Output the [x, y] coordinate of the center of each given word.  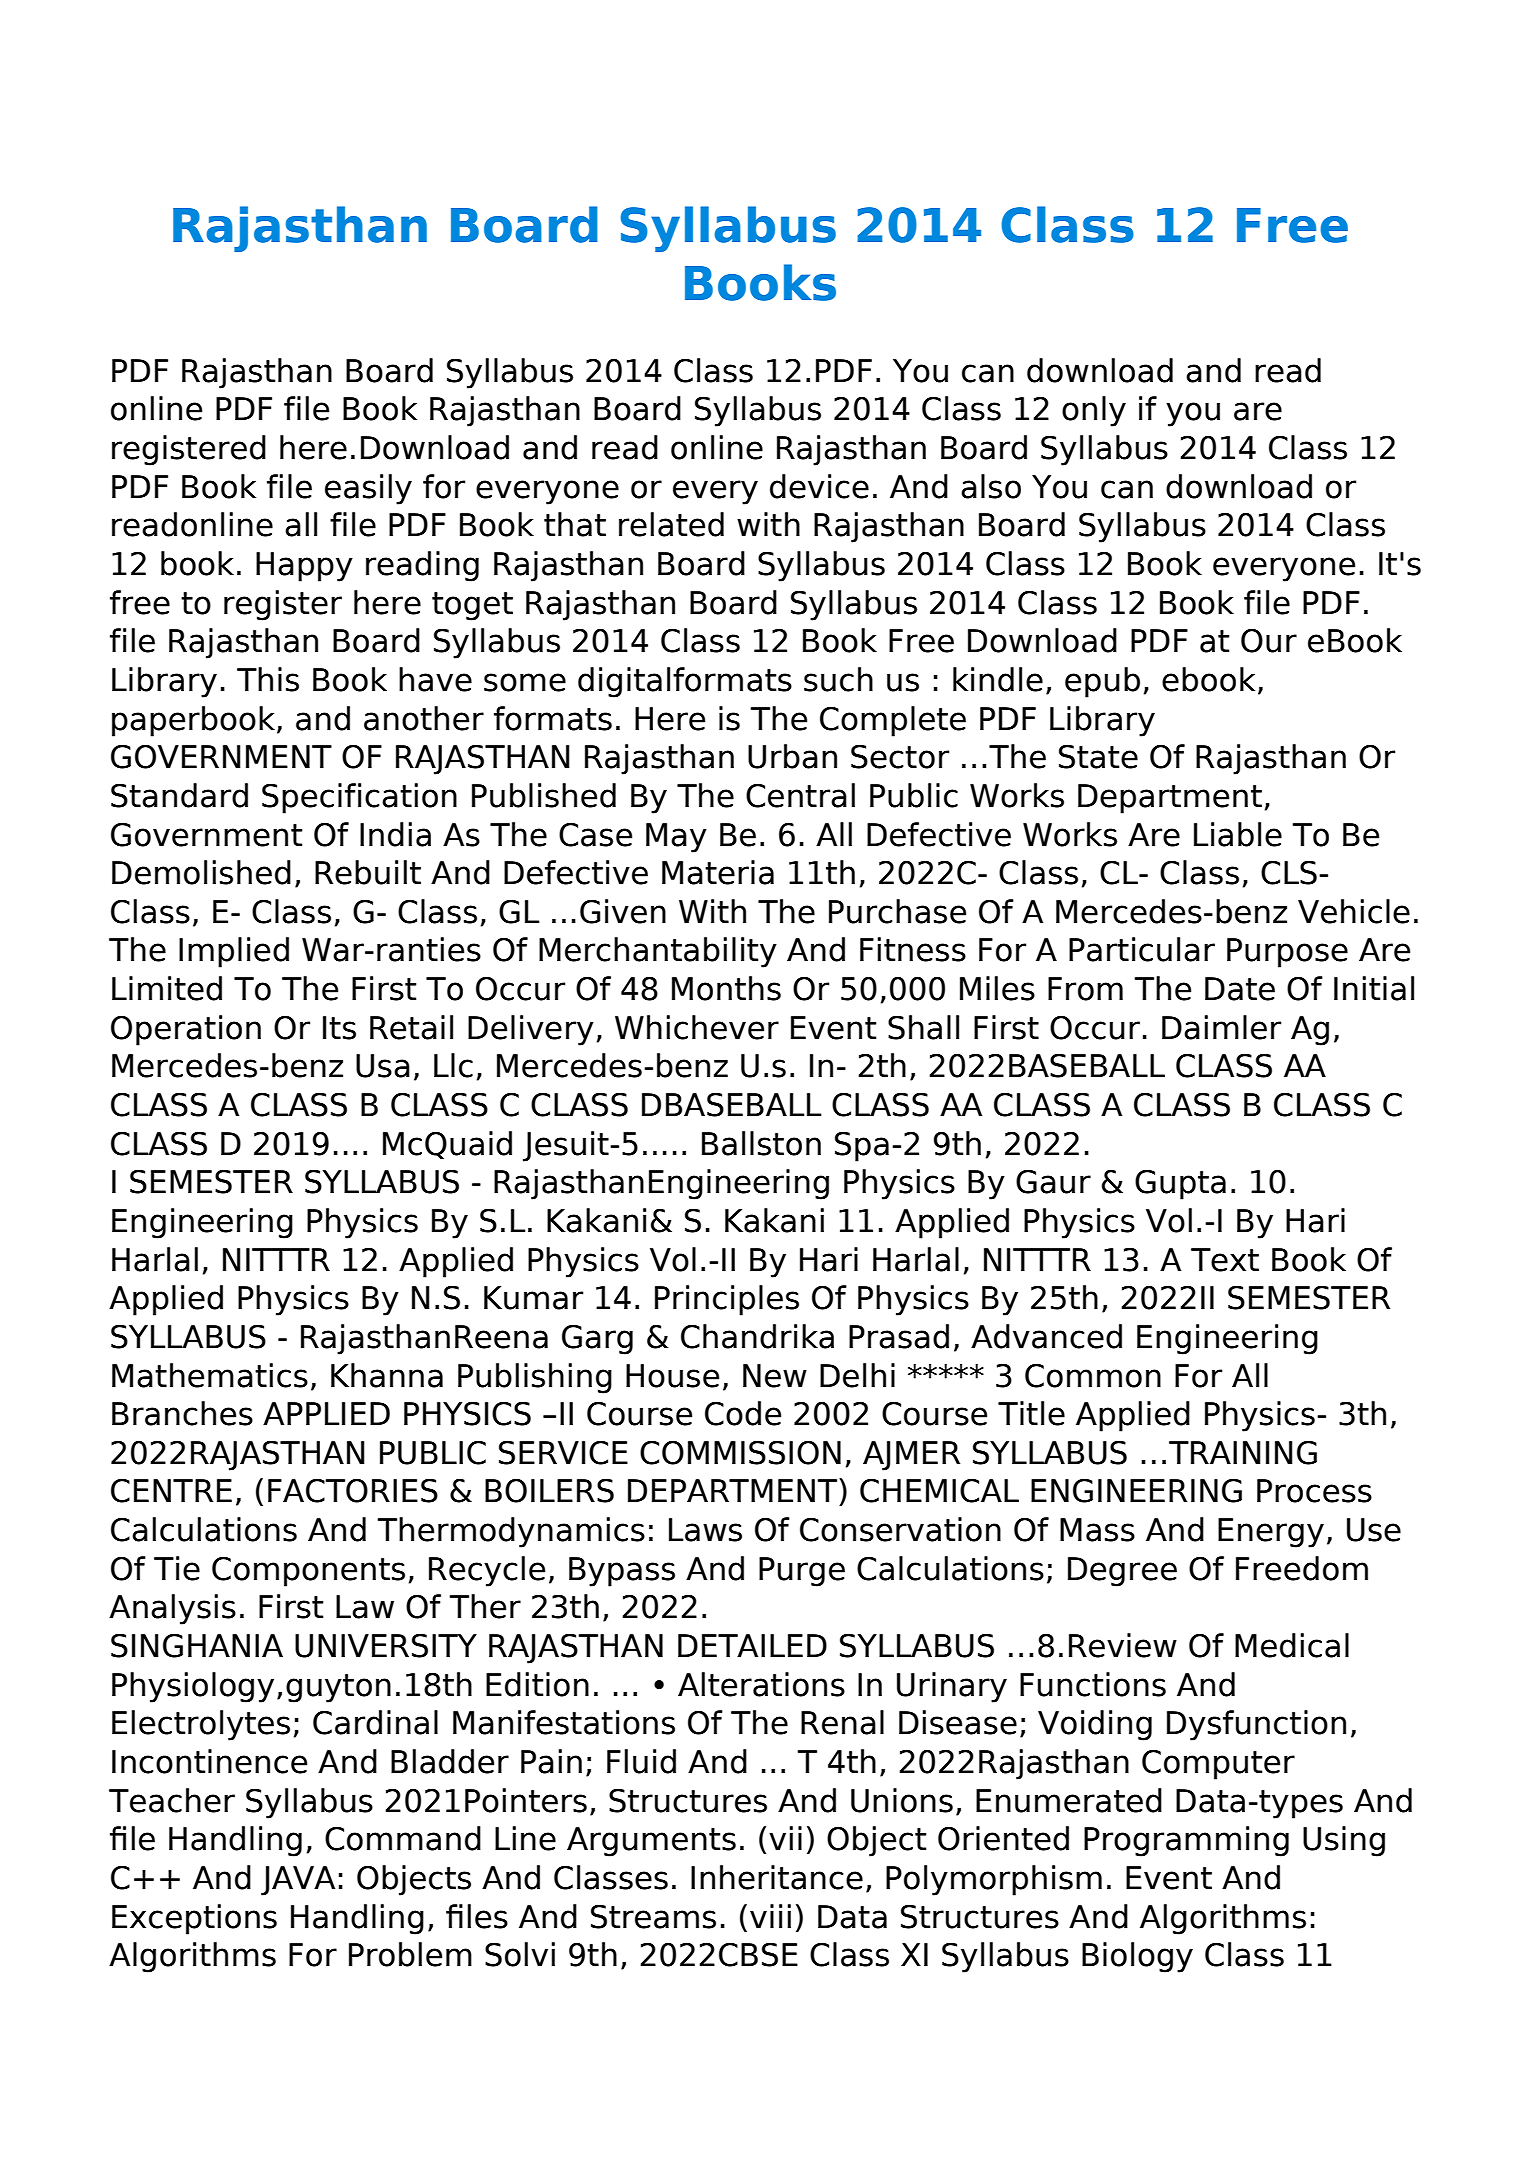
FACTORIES [353, 1491]
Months [726, 988]
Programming [1186, 1841]
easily [368, 489]
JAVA [298, 1881]
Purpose [1287, 953]
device [819, 486]
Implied [234, 952]
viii [770, 1916]
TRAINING [1243, 1453]
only [1094, 411]
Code [743, 1413]
